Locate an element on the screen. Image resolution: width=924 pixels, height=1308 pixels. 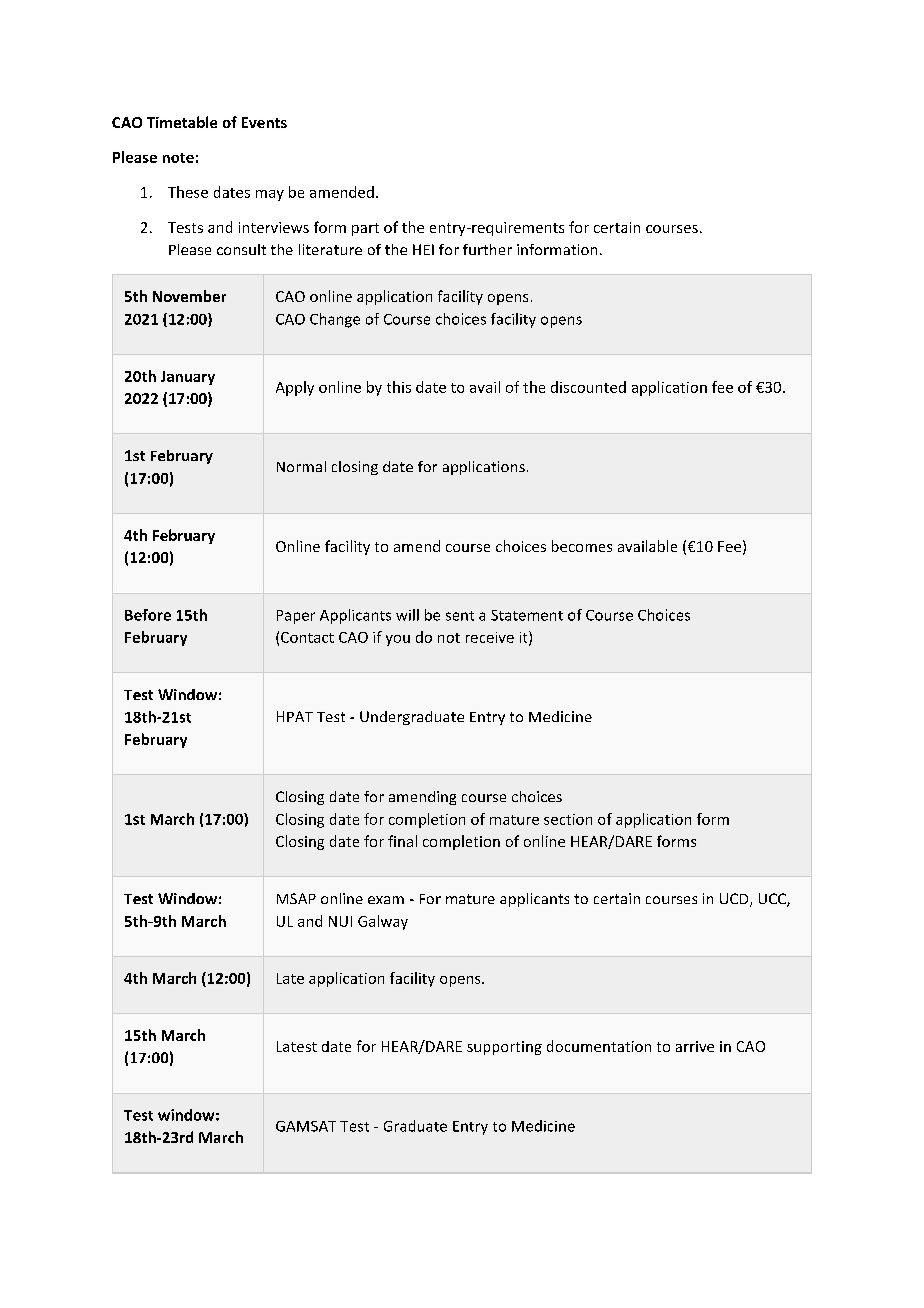
Paper is located at coordinates (296, 617).
